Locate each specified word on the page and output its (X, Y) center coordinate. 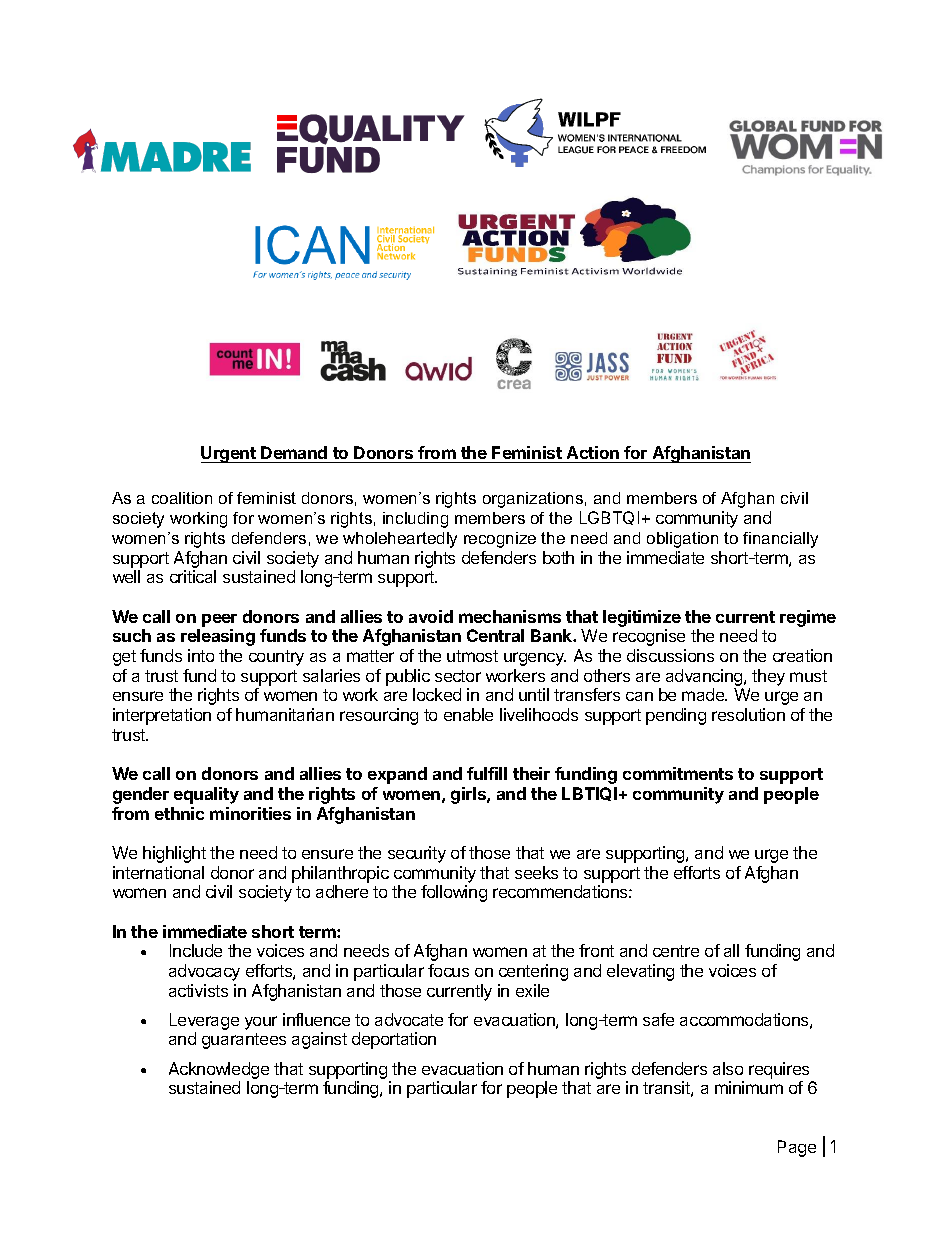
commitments (678, 773)
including (415, 520)
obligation (682, 540)
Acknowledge (219, 1070)
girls (469, 795)
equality (206, 795)
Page (797, 1148)
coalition (182, 498)
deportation (394, 1040)
